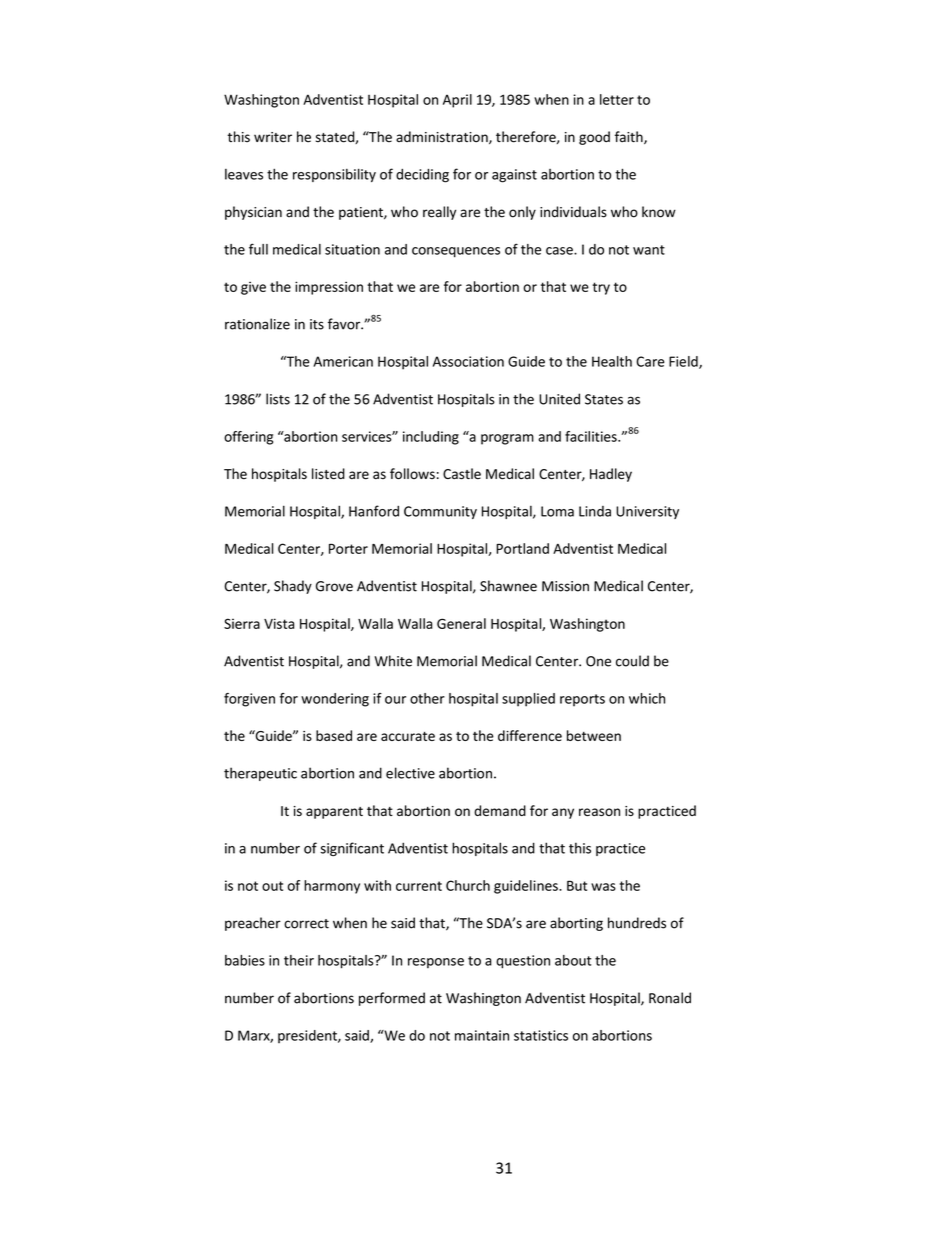 This screenshot has width=952, height=1233. Describe the element at coordinates (650, 361) in the screenshot. I see `Care` at that location.
